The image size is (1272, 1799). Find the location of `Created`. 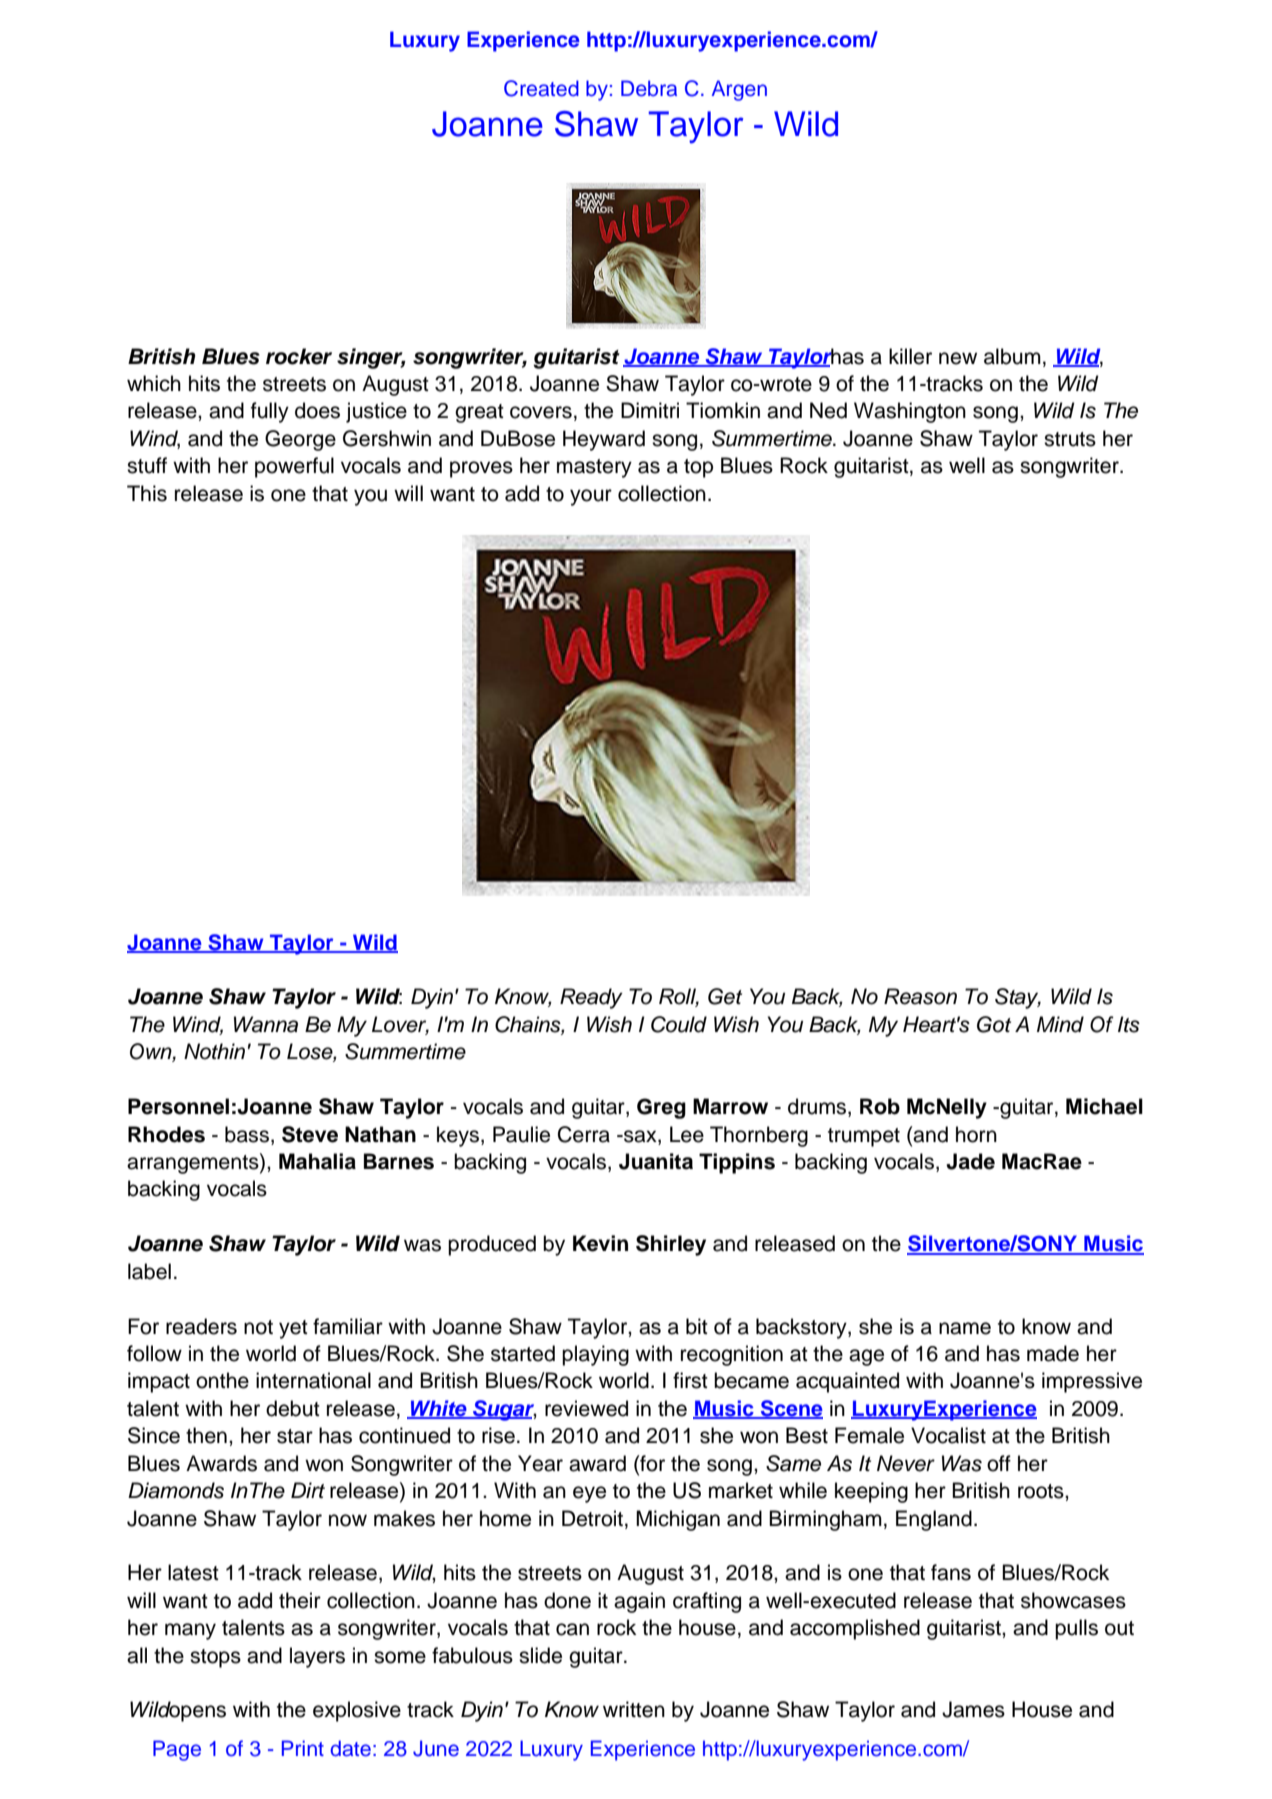

Created is located at coordinates (541, 88).
